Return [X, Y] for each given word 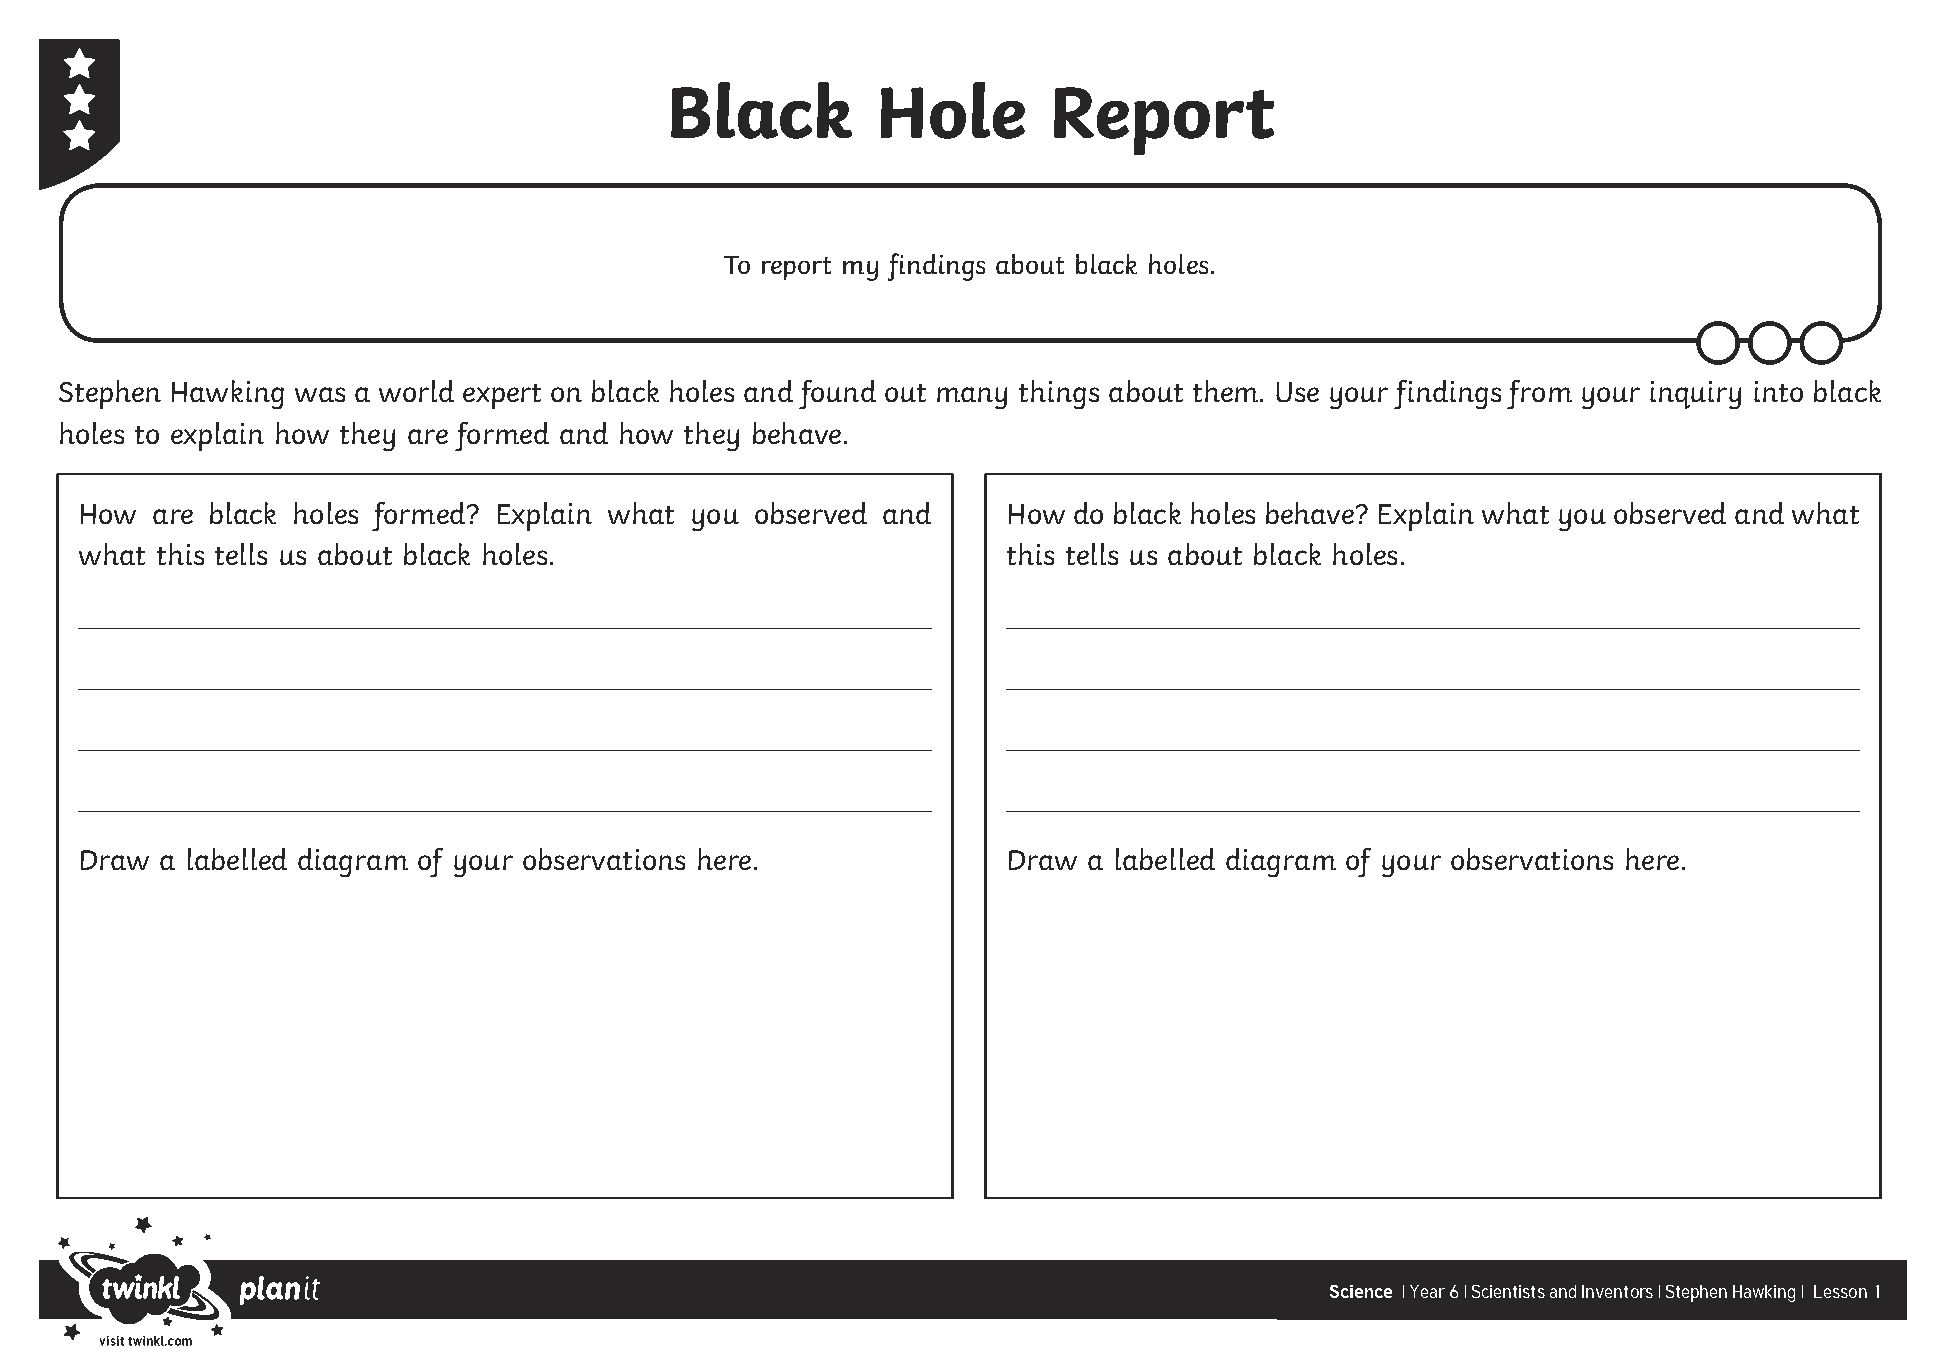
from [1539, 394]
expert [502, 396]
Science [1361, 1291]
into [1778, 391]
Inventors [1617, 1291]
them [1227, 391]
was [320, 394]
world [416, 391]
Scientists [1508, 1291]
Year [1427, 1291]
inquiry [1695, 395]
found [837, 394]
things [1059, 394]
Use [1297, 392]
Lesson [1840, 1291]
